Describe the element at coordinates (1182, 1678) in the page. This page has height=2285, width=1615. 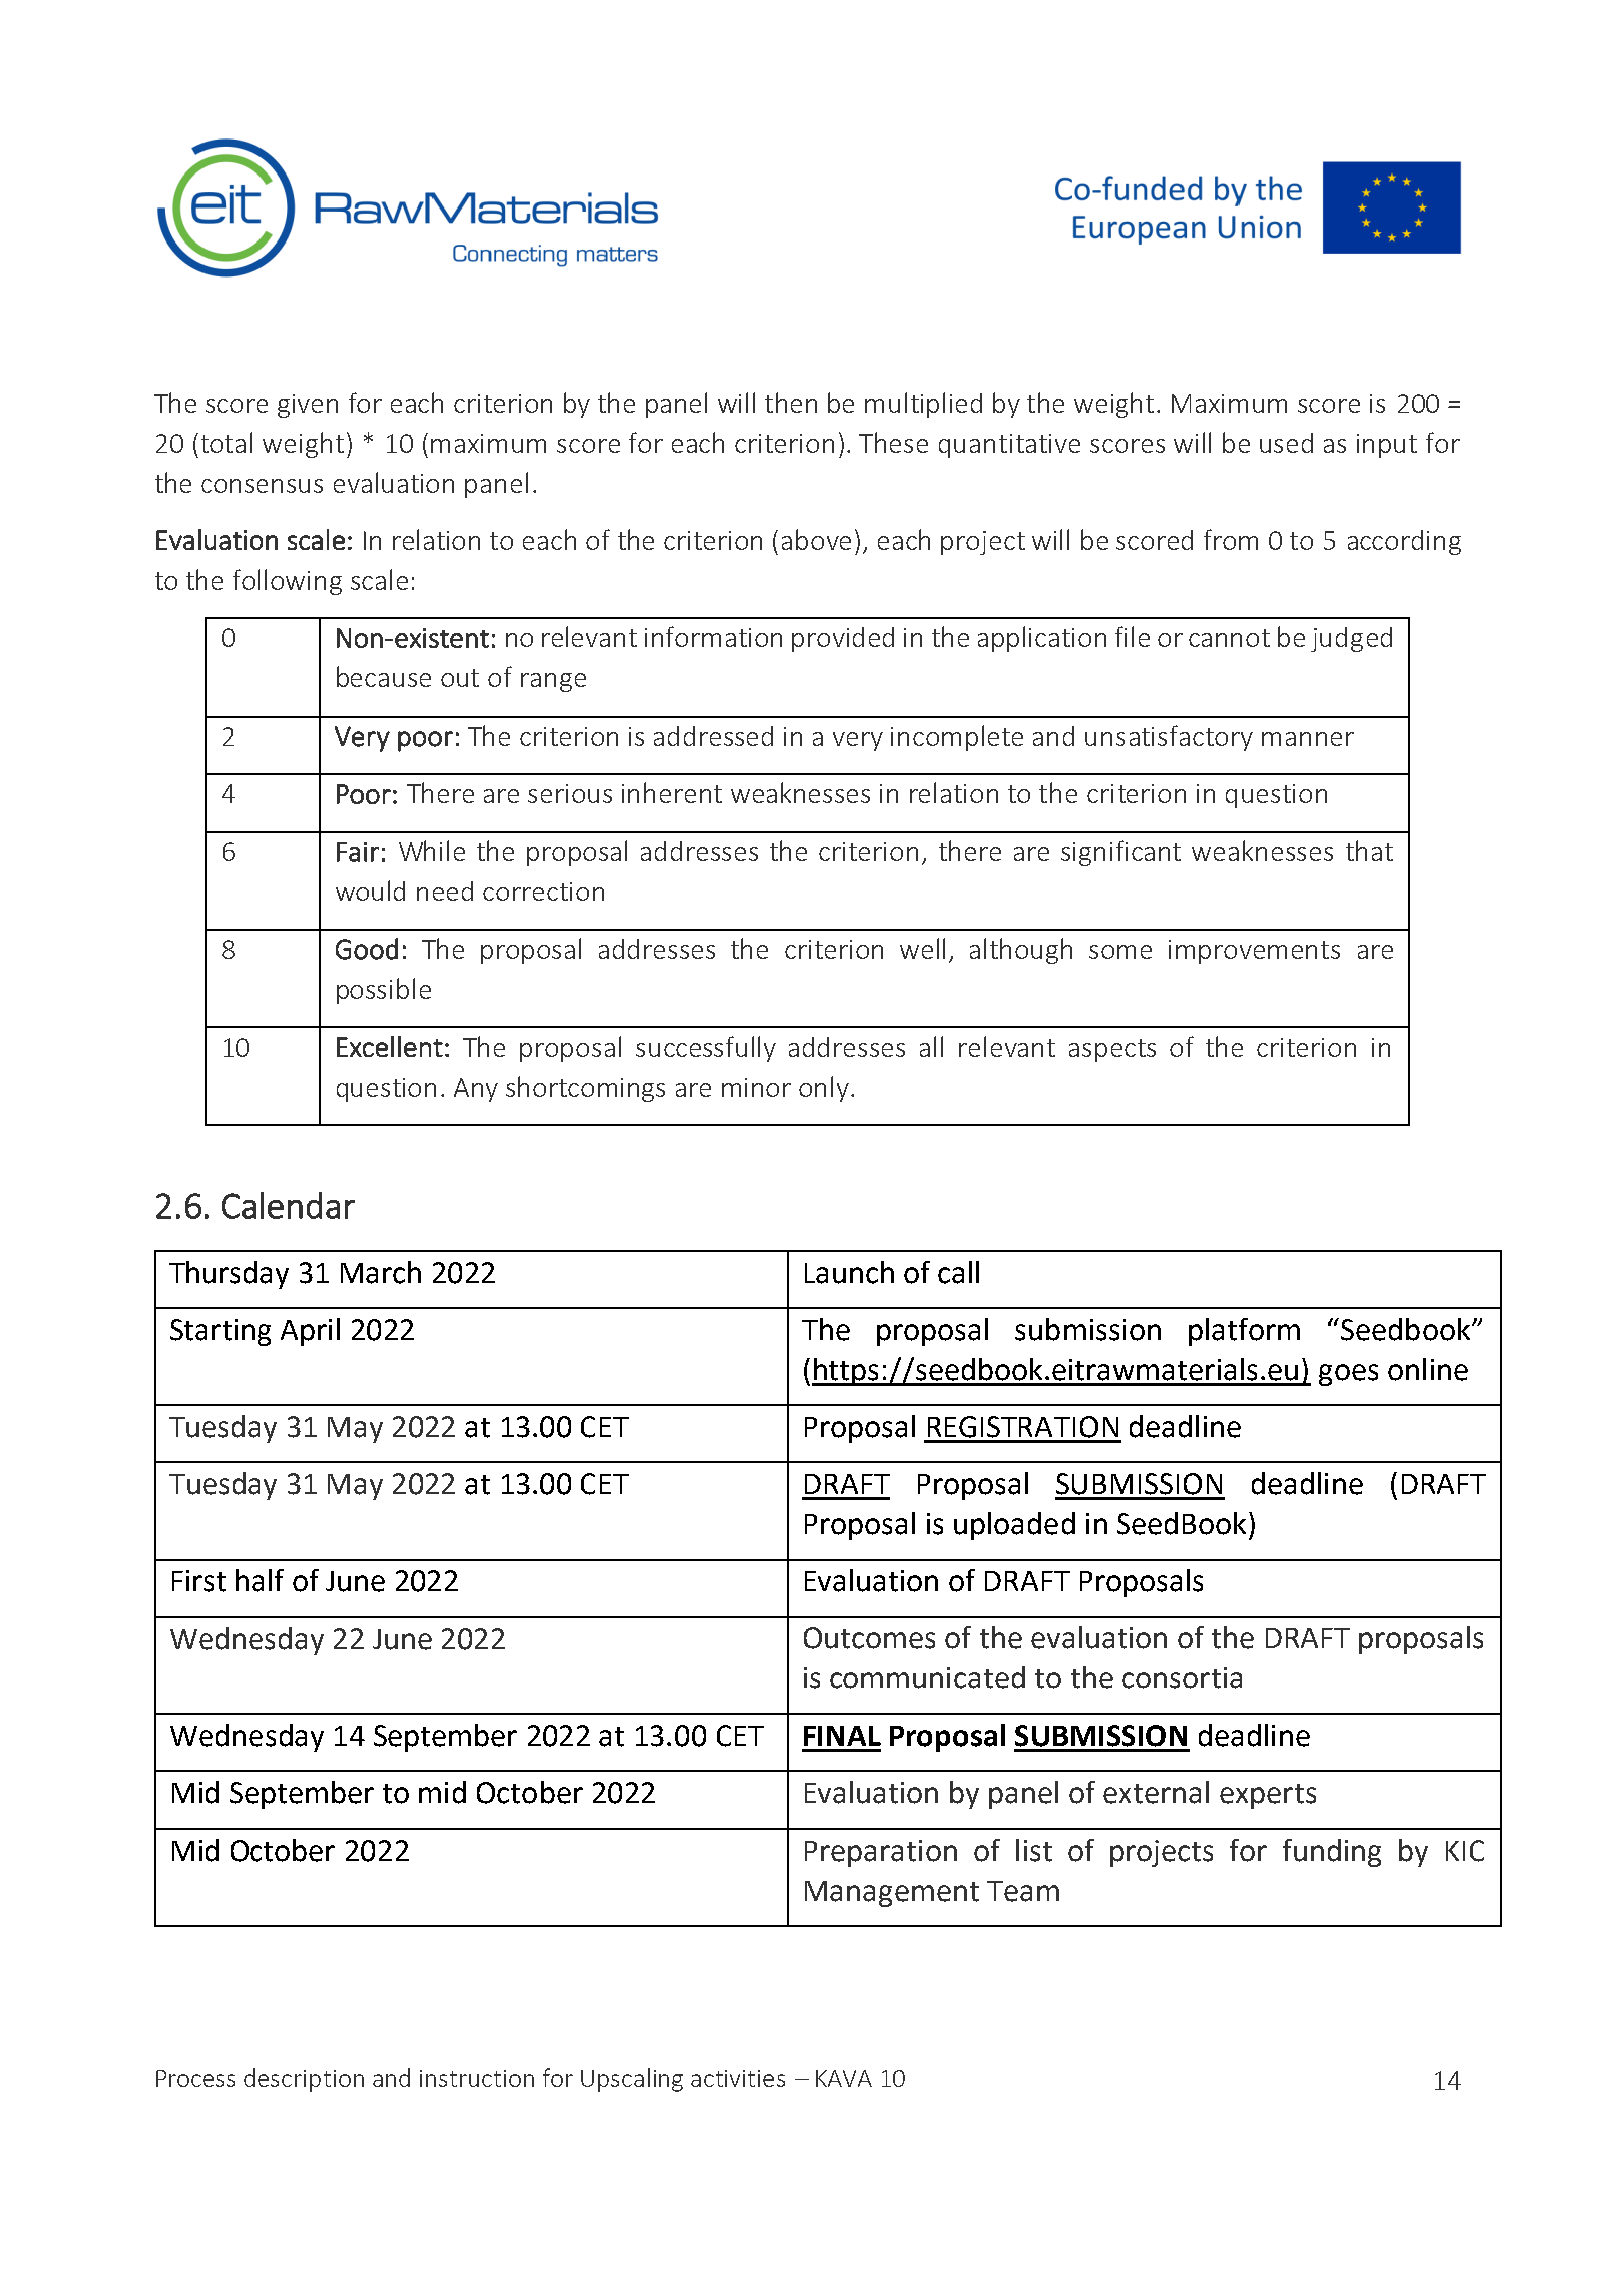
I see `consortia` at that location.
